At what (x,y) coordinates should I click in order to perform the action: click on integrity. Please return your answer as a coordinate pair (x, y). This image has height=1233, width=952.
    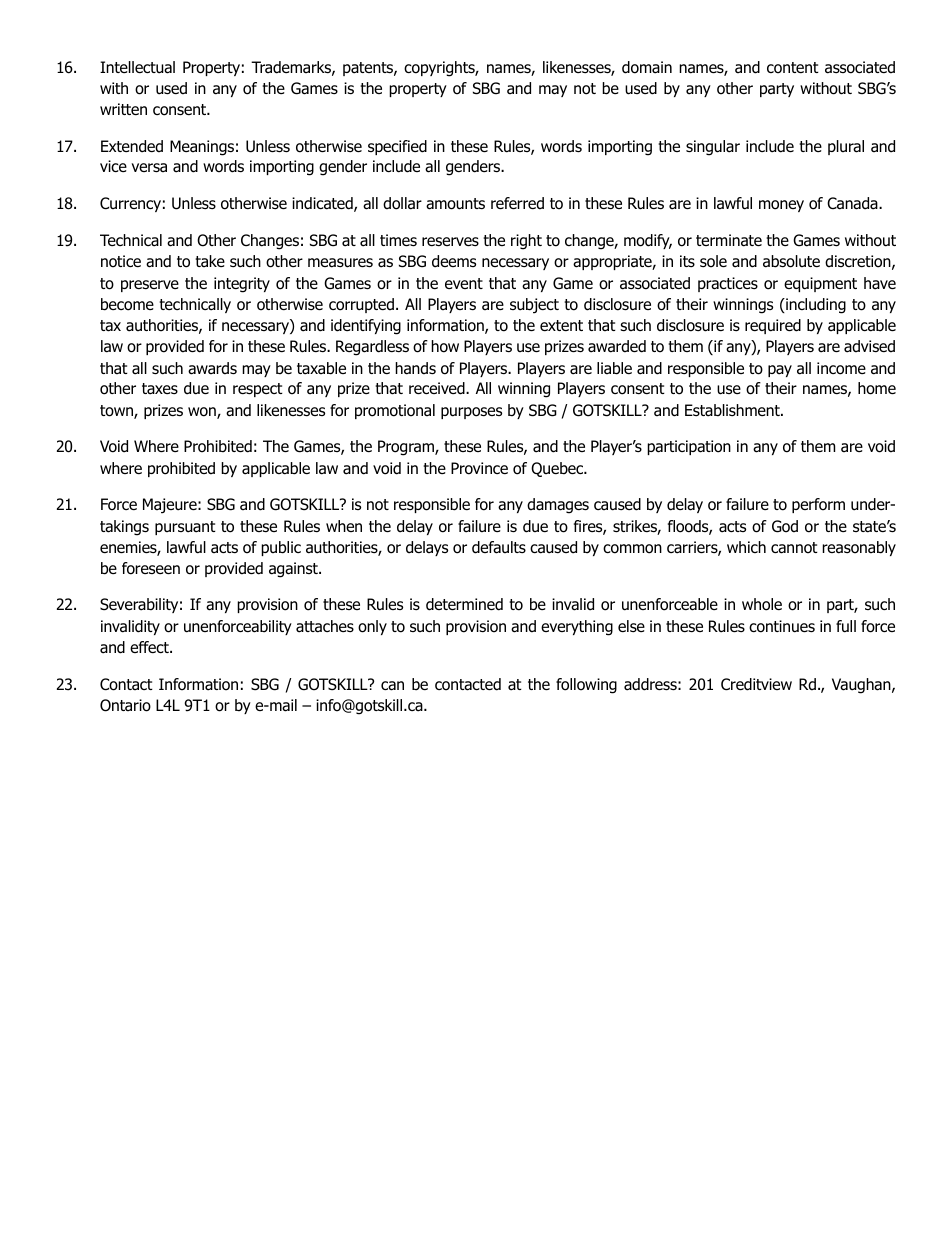
    Looking at the image, I should click on (242, 285).
